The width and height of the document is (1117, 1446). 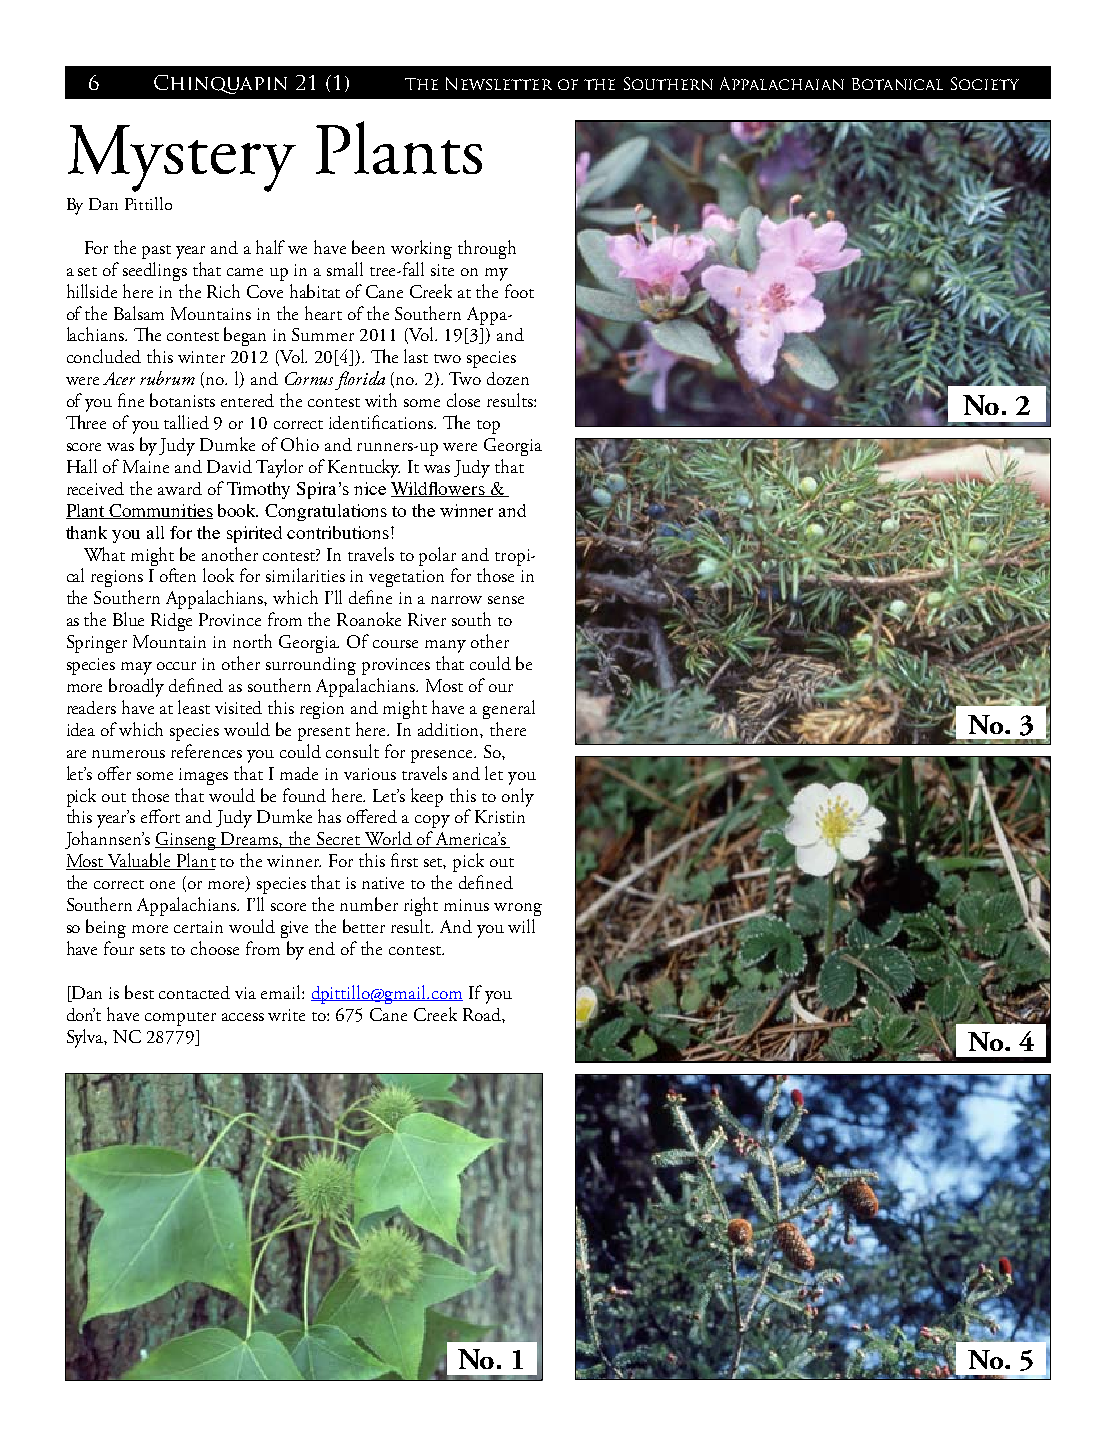 What do you see at coordinates (182, 158) in the document?
I see `Mystery` at bounding box center [182, 158].
